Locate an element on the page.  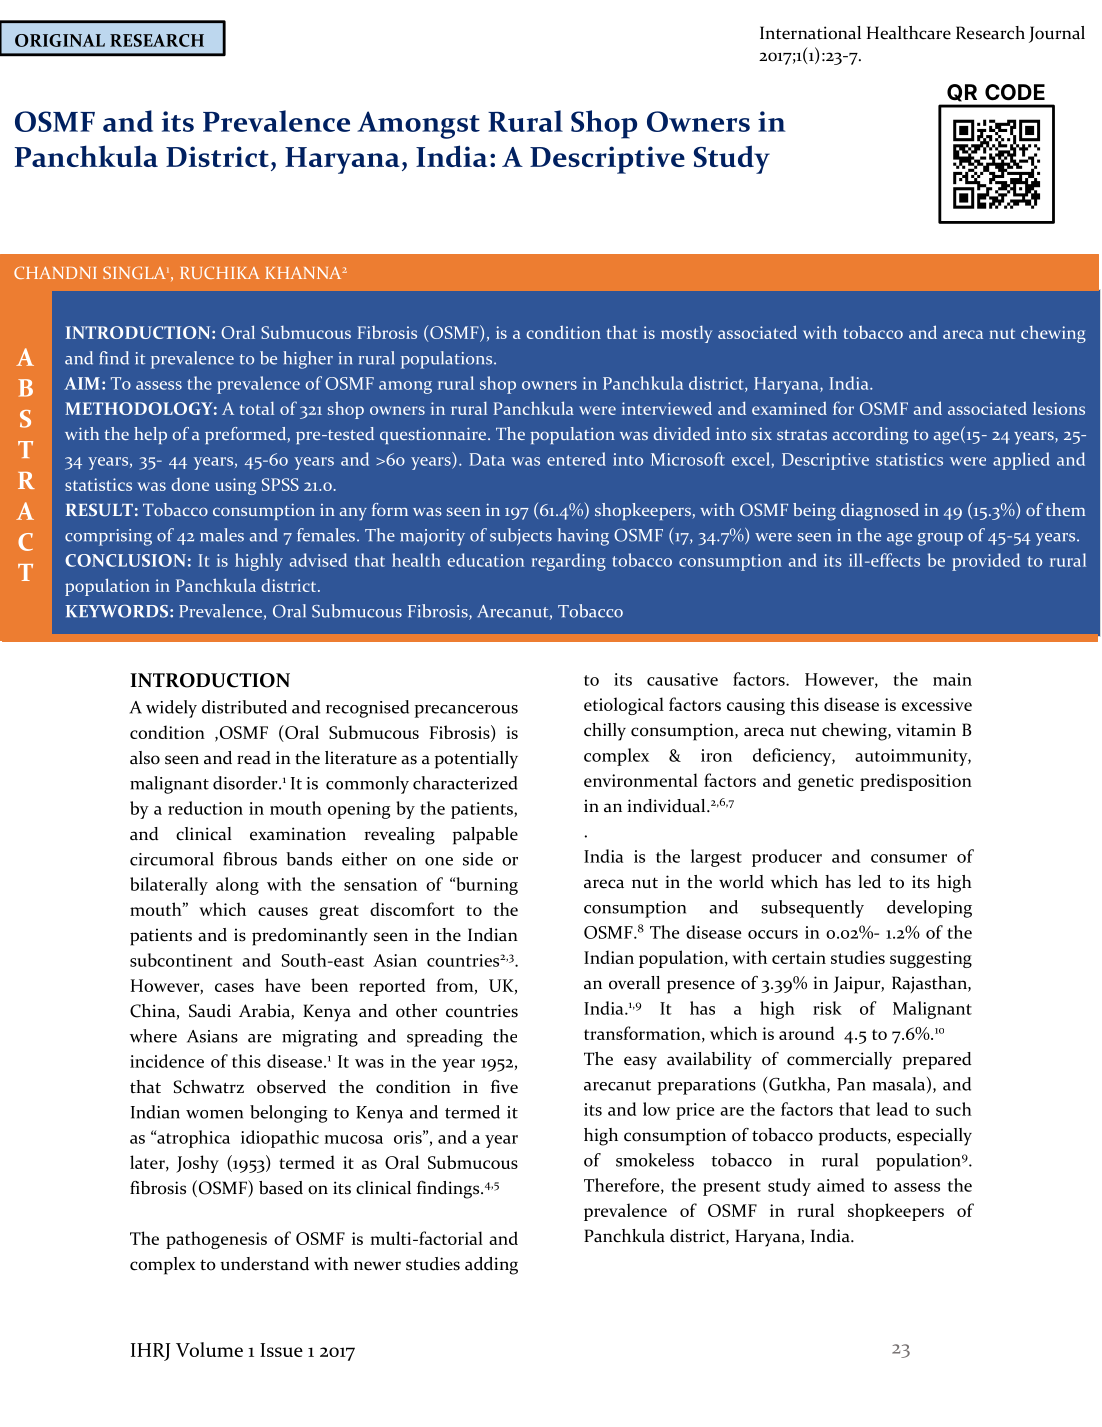
Volume is located at coordinates (209, 1349).
